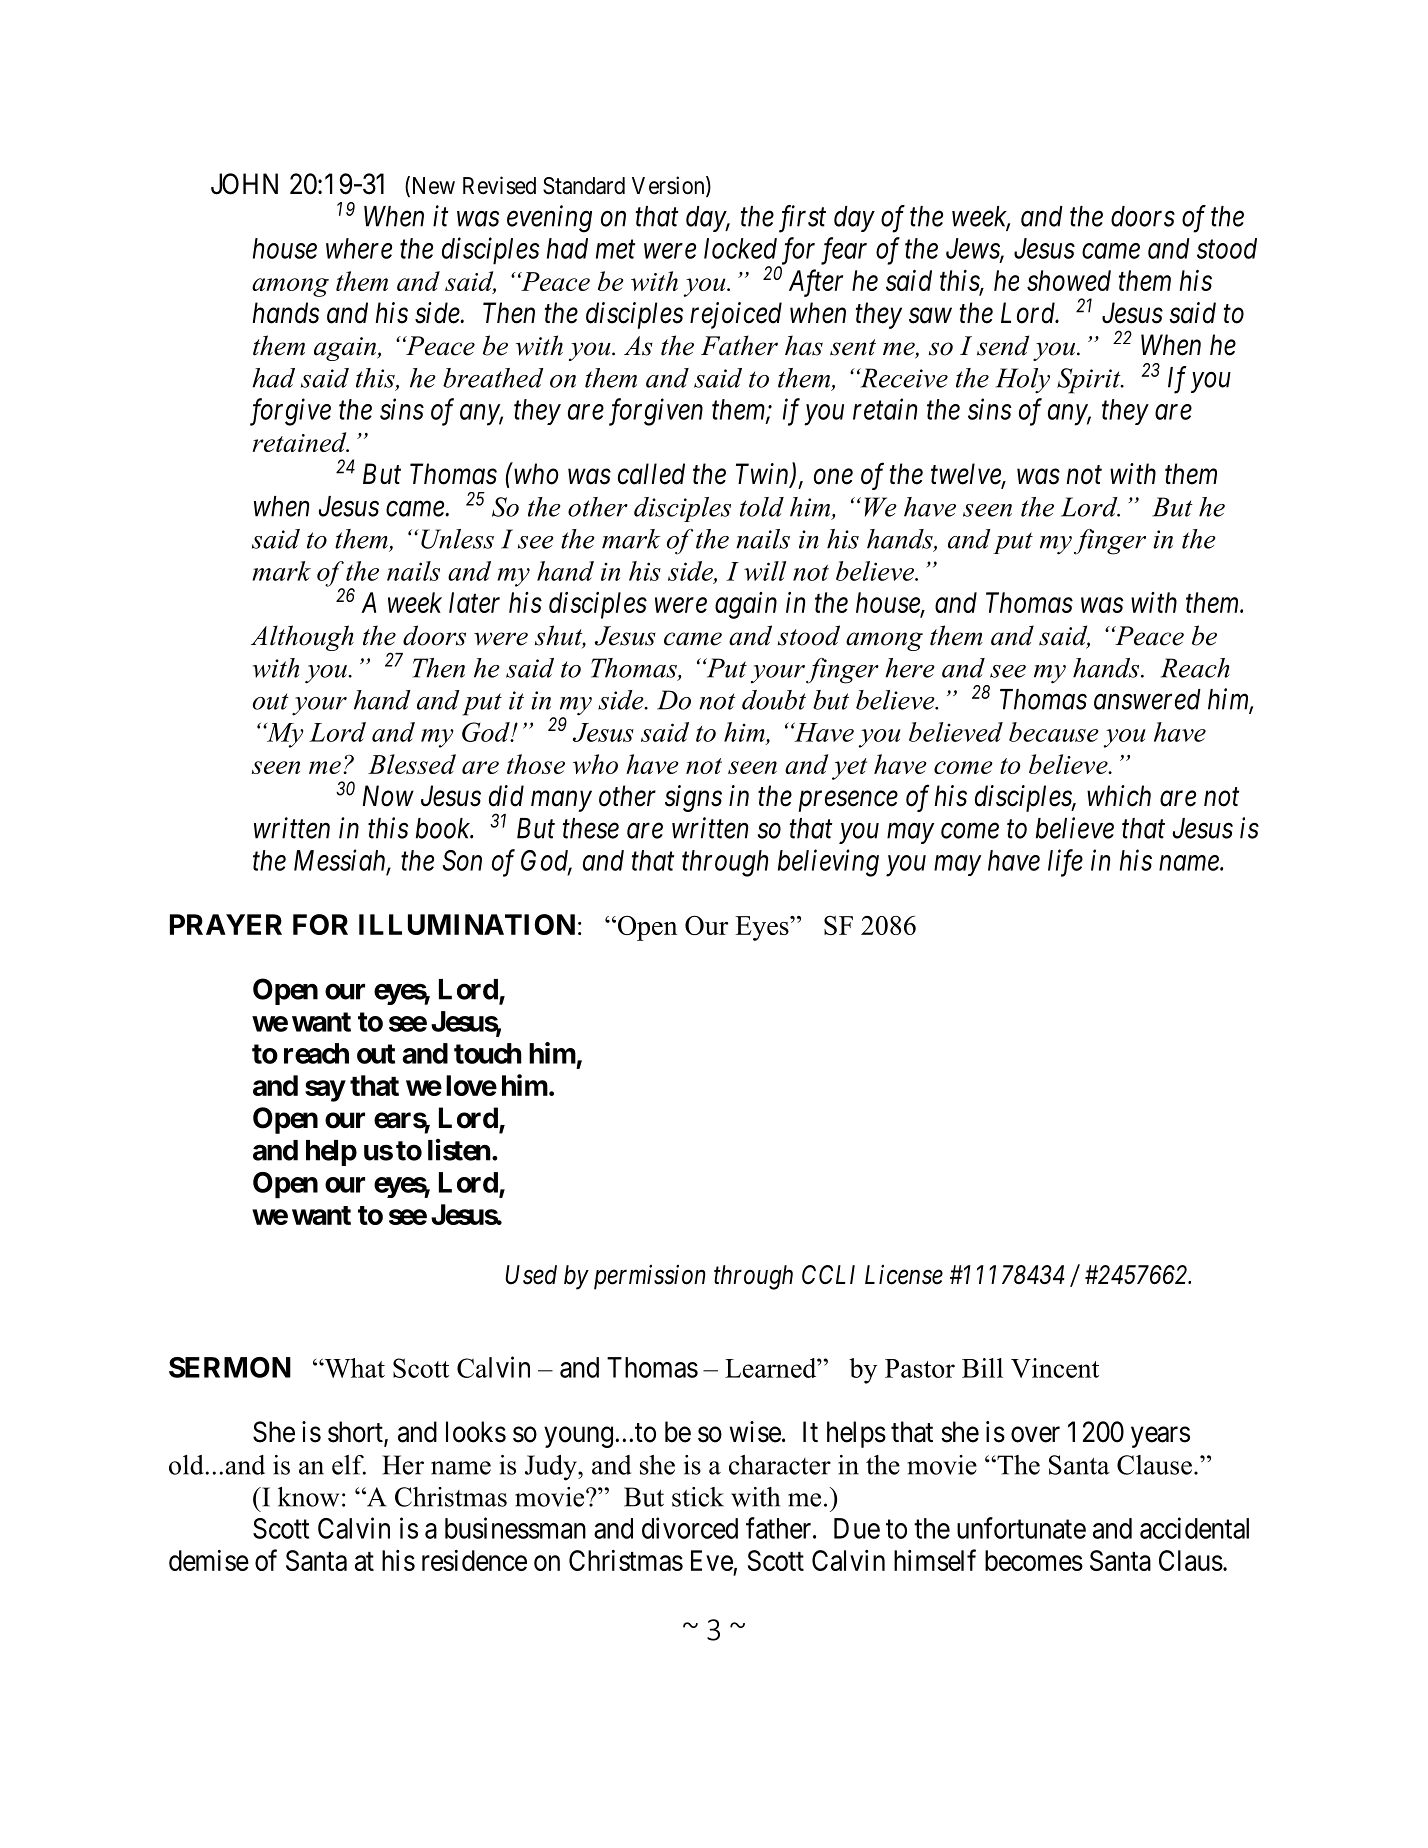 Image resolution: width=1428 pixels, height=1848 pixels. What do you see at coordinates (904, 1275) in the image?
I see `License` at bounding box center [904, 1275].
